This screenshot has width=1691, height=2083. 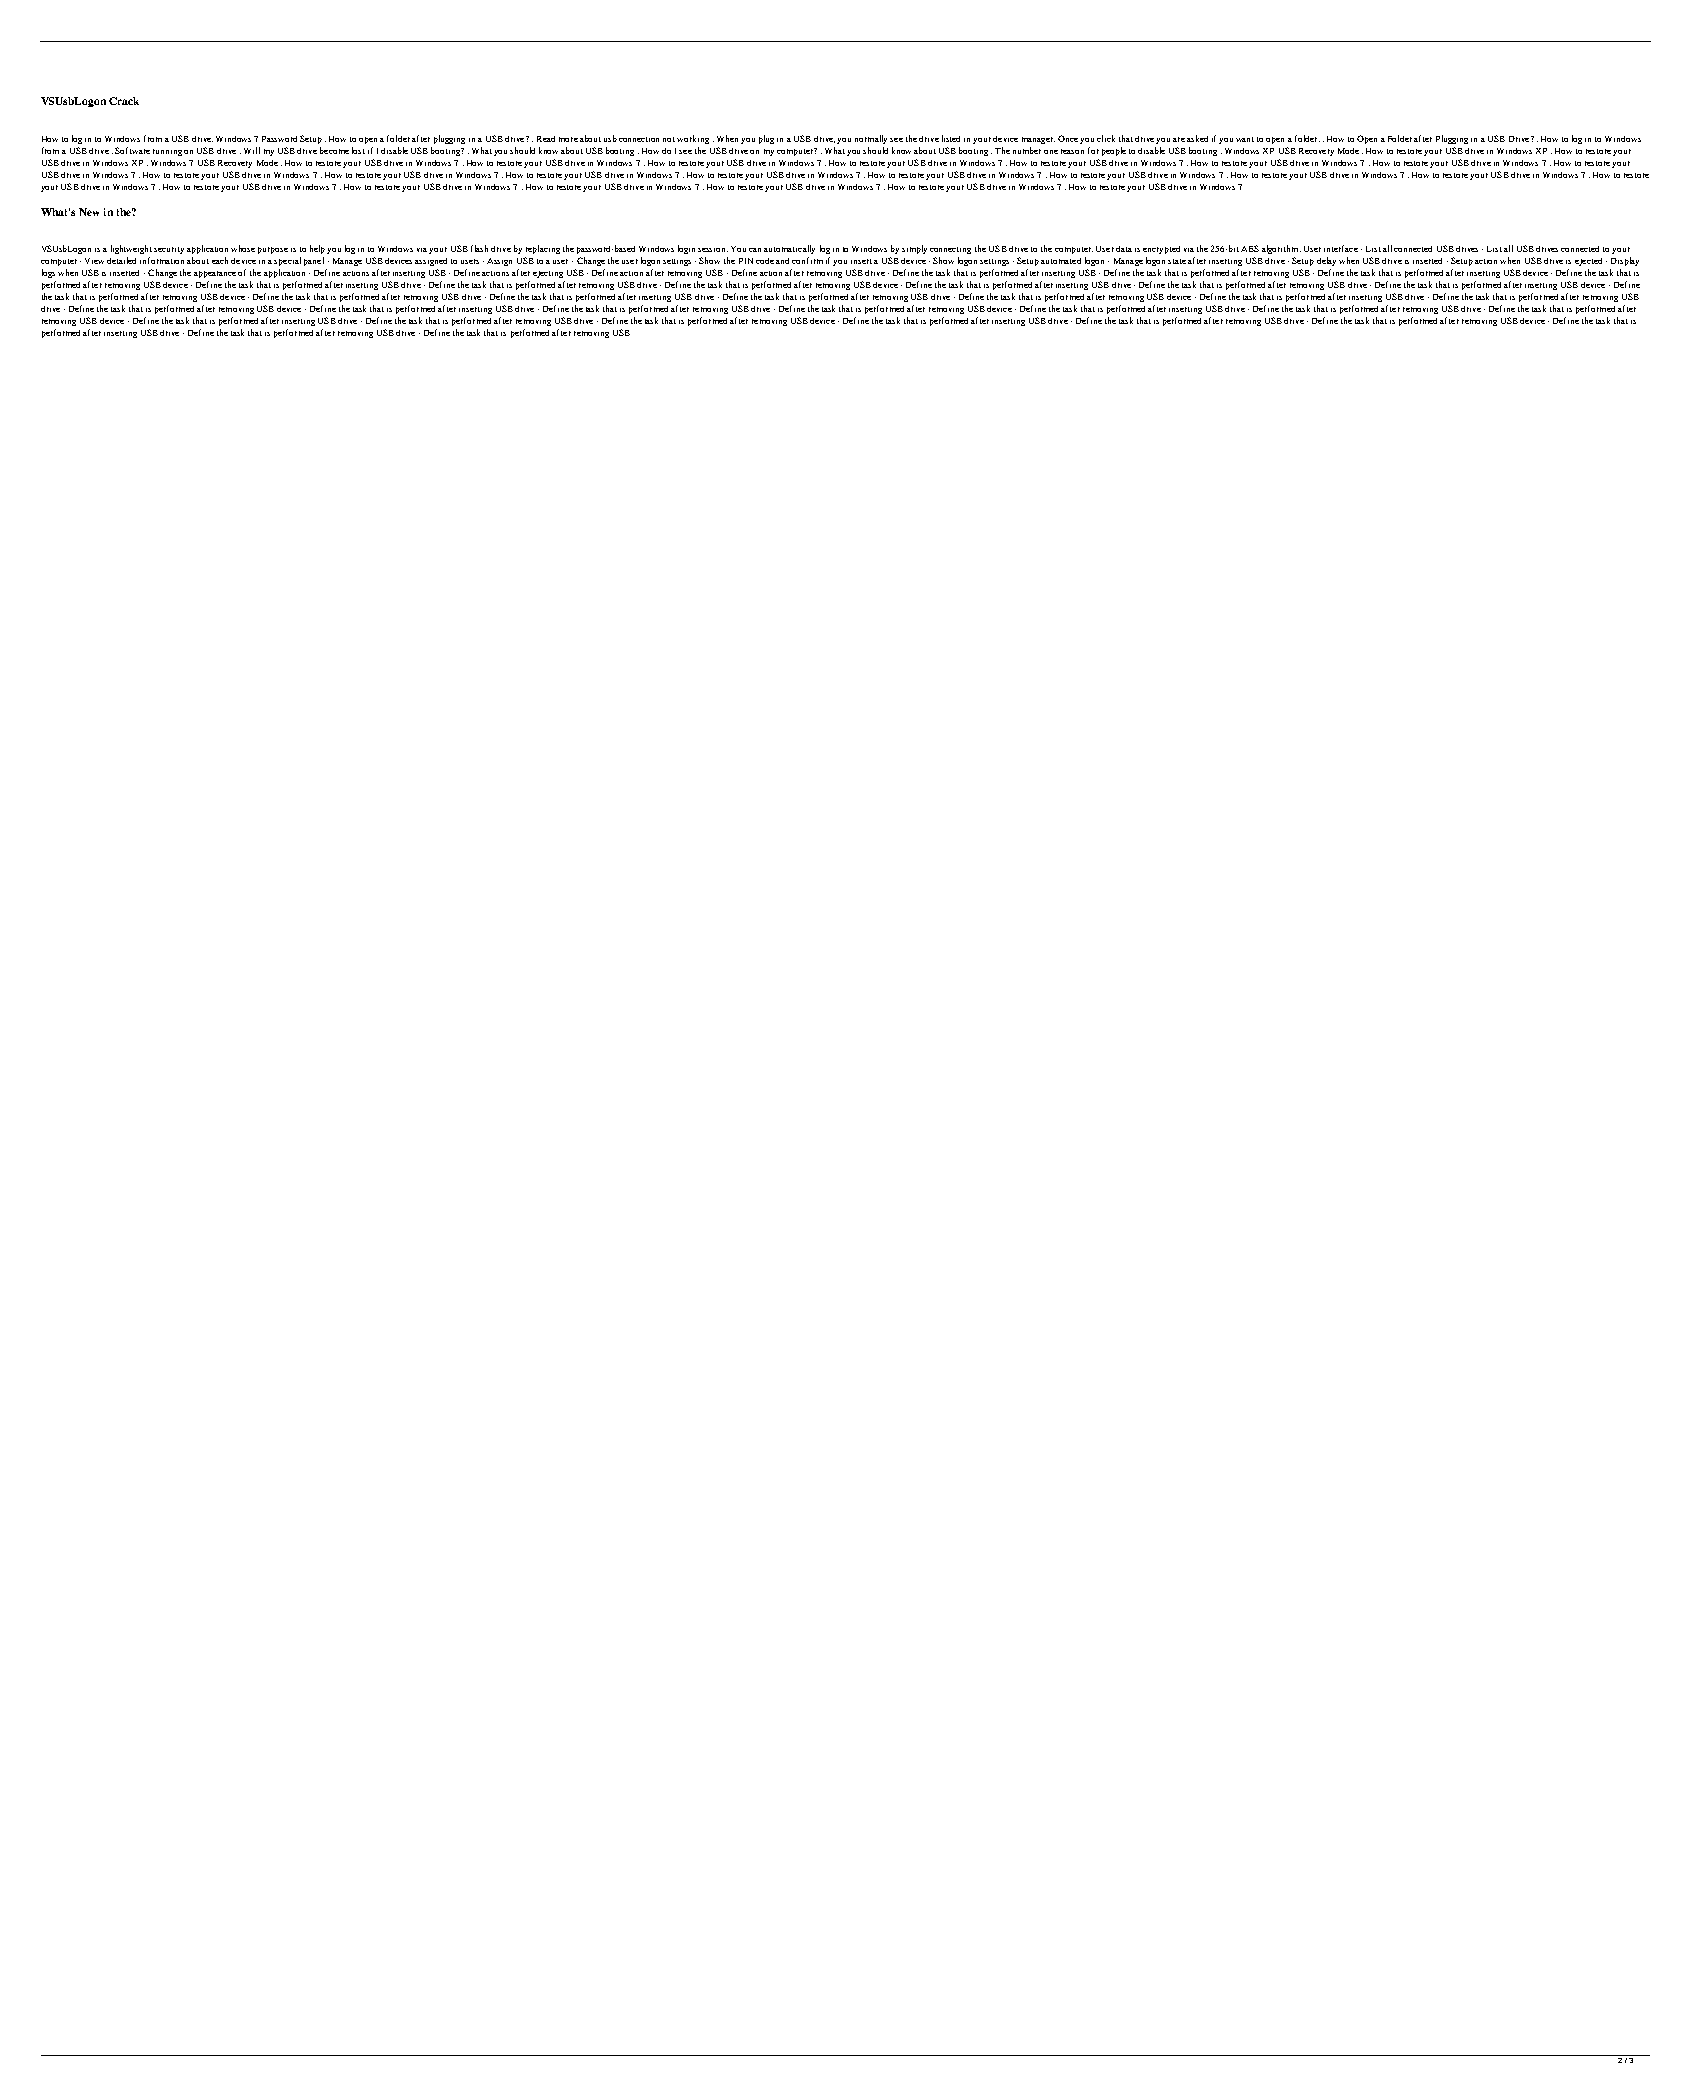 I want to click on working, so click(x=693, y=139).
